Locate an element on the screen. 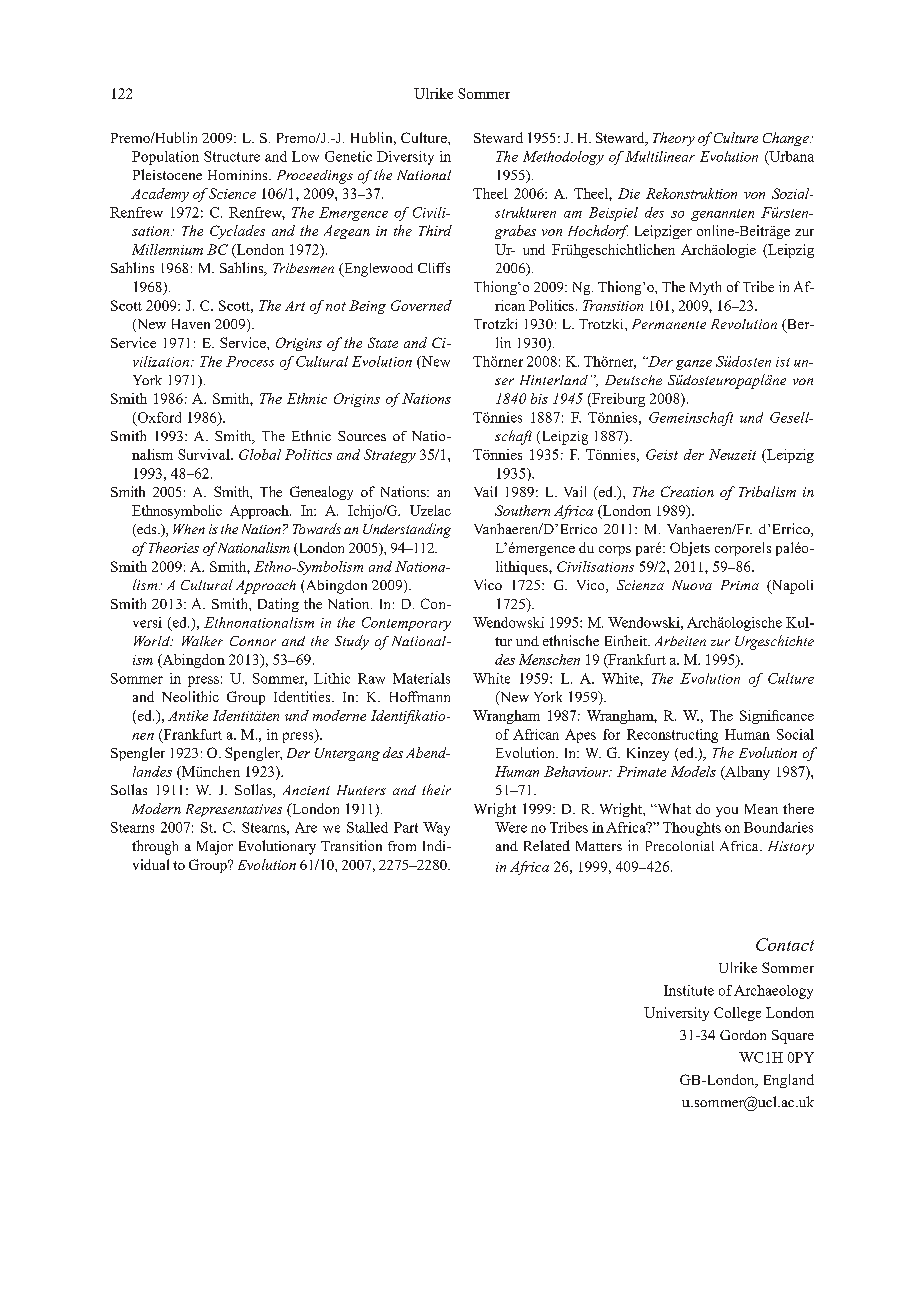  Napoli is located at coordinates (791, 587).
